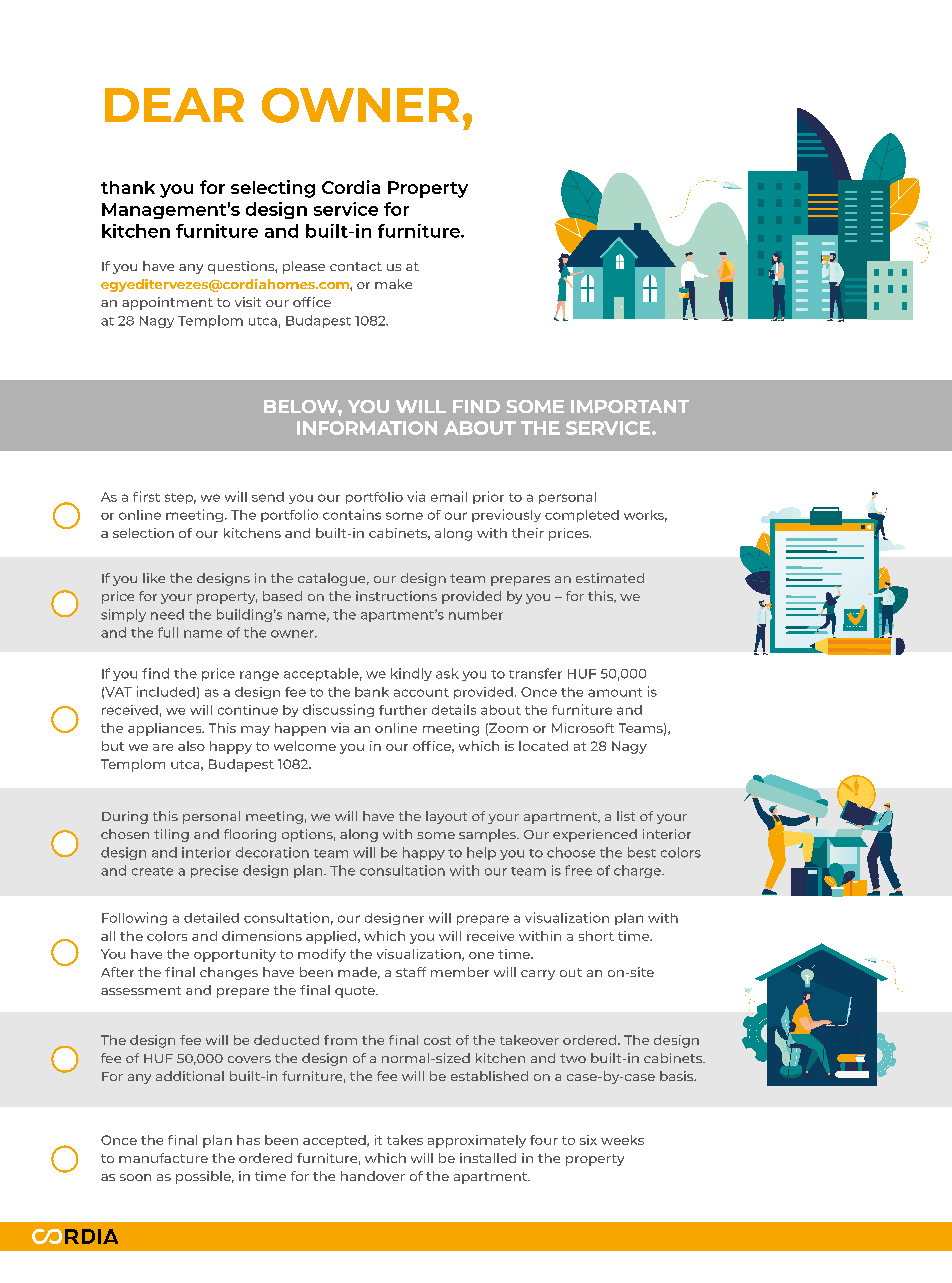 This document has height=1283, width=952. What do you see at coordinates (393, 284) in the document?
I see `make` at bounding box center [393, 284].
